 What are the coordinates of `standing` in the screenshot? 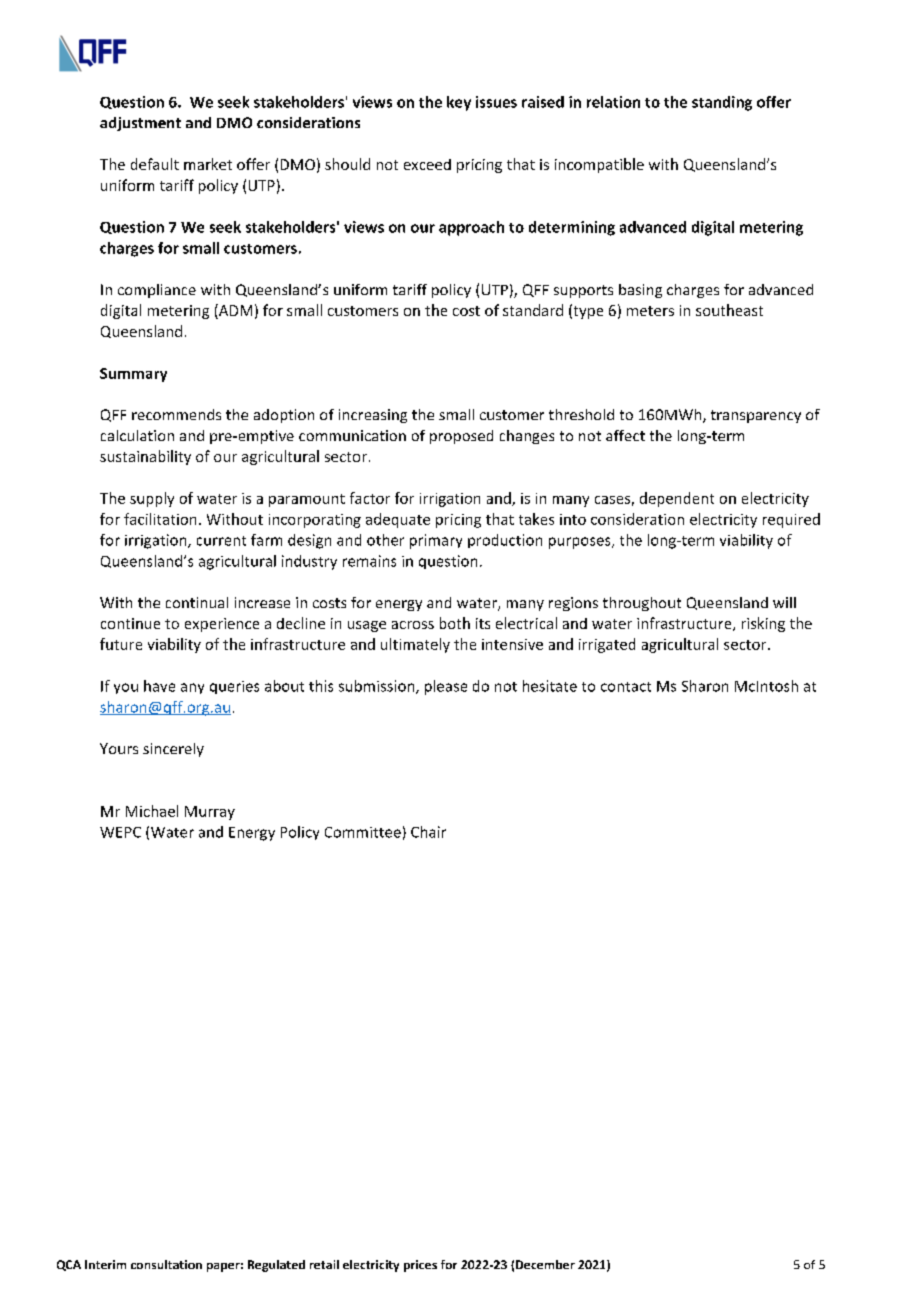 It's located at (722, 103).
